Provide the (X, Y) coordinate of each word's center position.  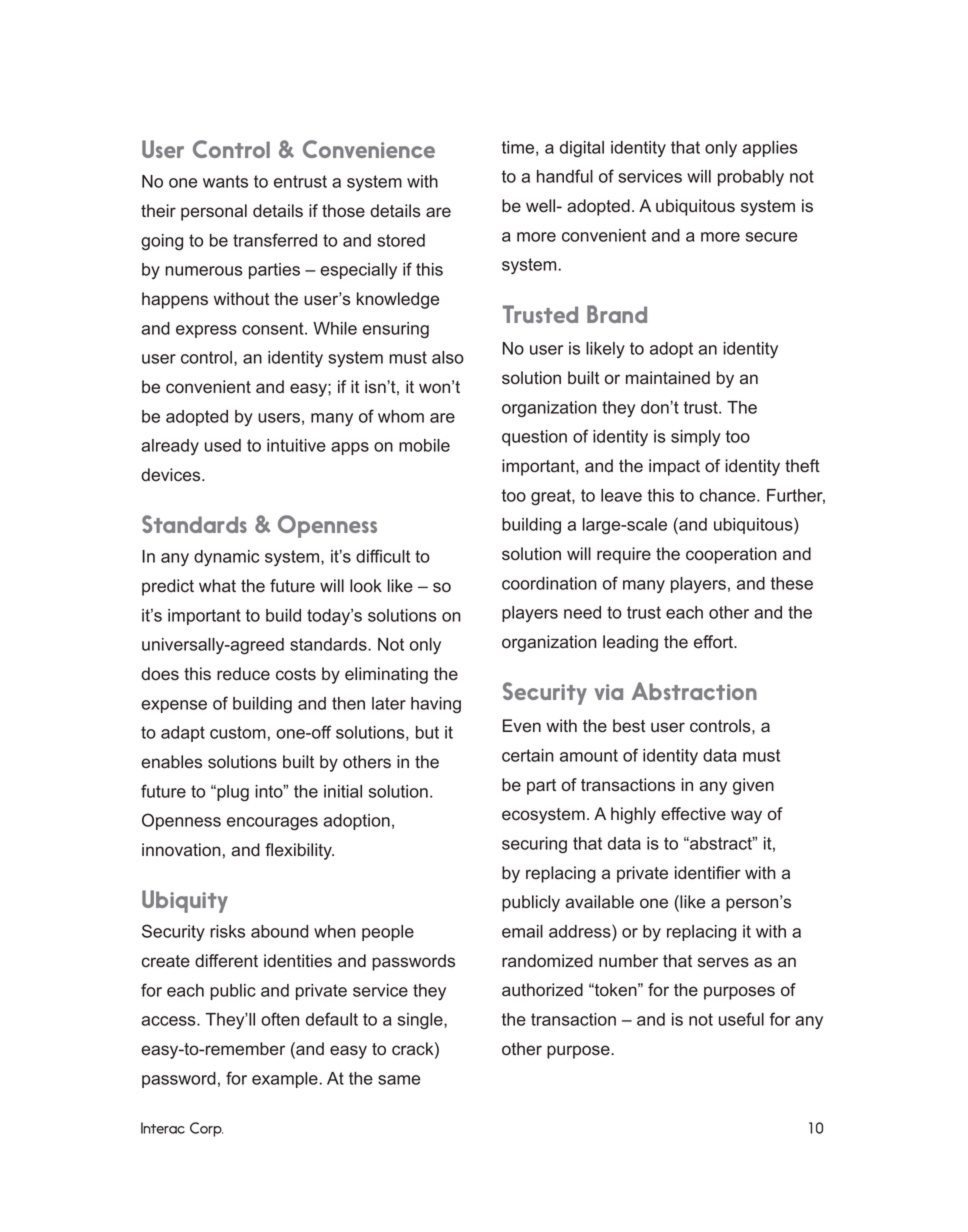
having (436, 705)
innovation (181, 850)
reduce (243, 674)
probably (751, 178)
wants (225, 181)
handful (565, 176)
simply (696, 438)
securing (534, 845)
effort (714, 642)
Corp (206, 1129)
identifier (708, 873)
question (534, 438)
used (223, 445)
